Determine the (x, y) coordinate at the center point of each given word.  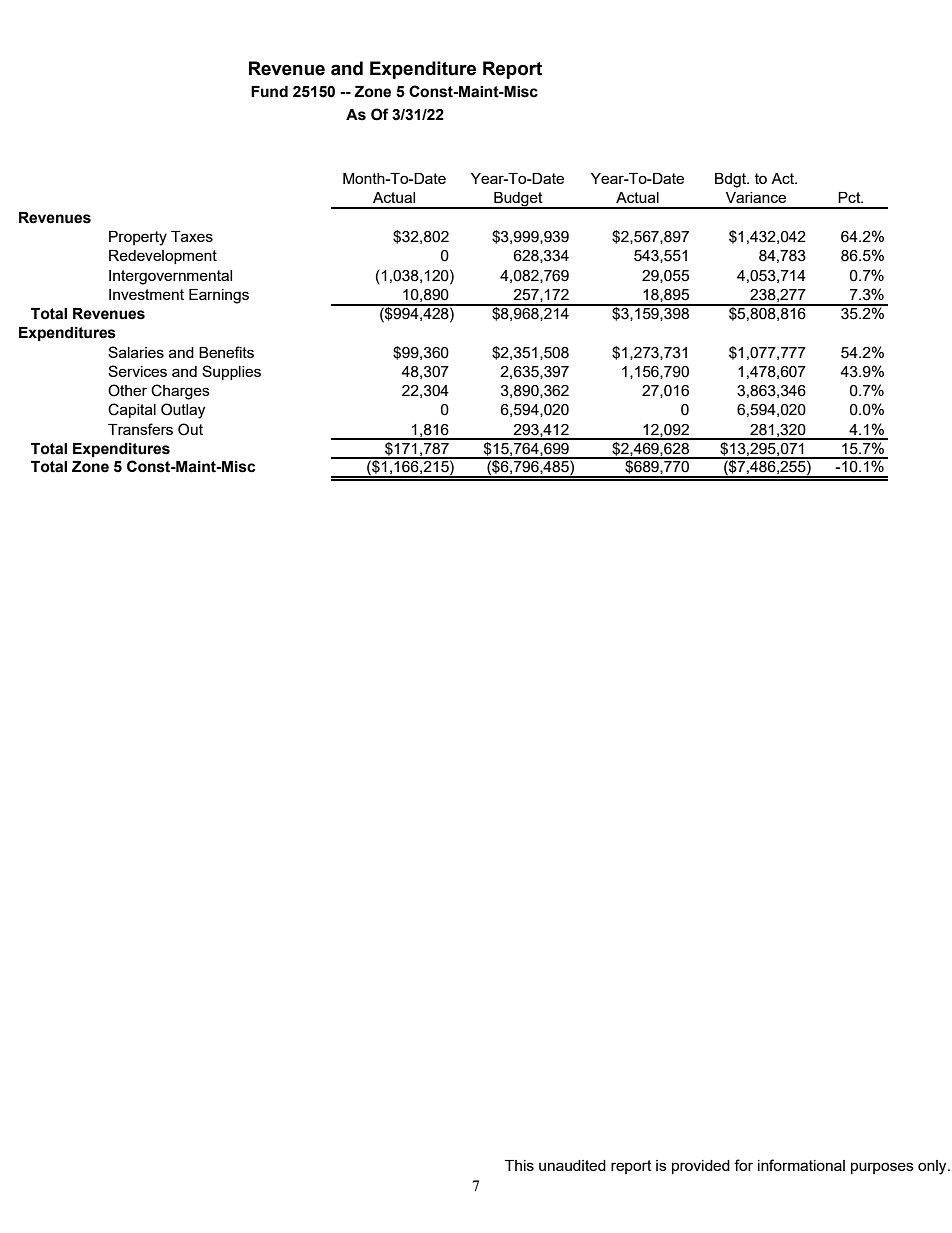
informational (801, 1165)
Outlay (183, 411)
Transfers (140, 429)
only (933, 1167)
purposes (882, 1168)
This (519, 1165)
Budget (518, 200)
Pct (850, 197)
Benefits (226, 352)
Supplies (231, 372)
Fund (269, 92)
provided (701, 1167)
